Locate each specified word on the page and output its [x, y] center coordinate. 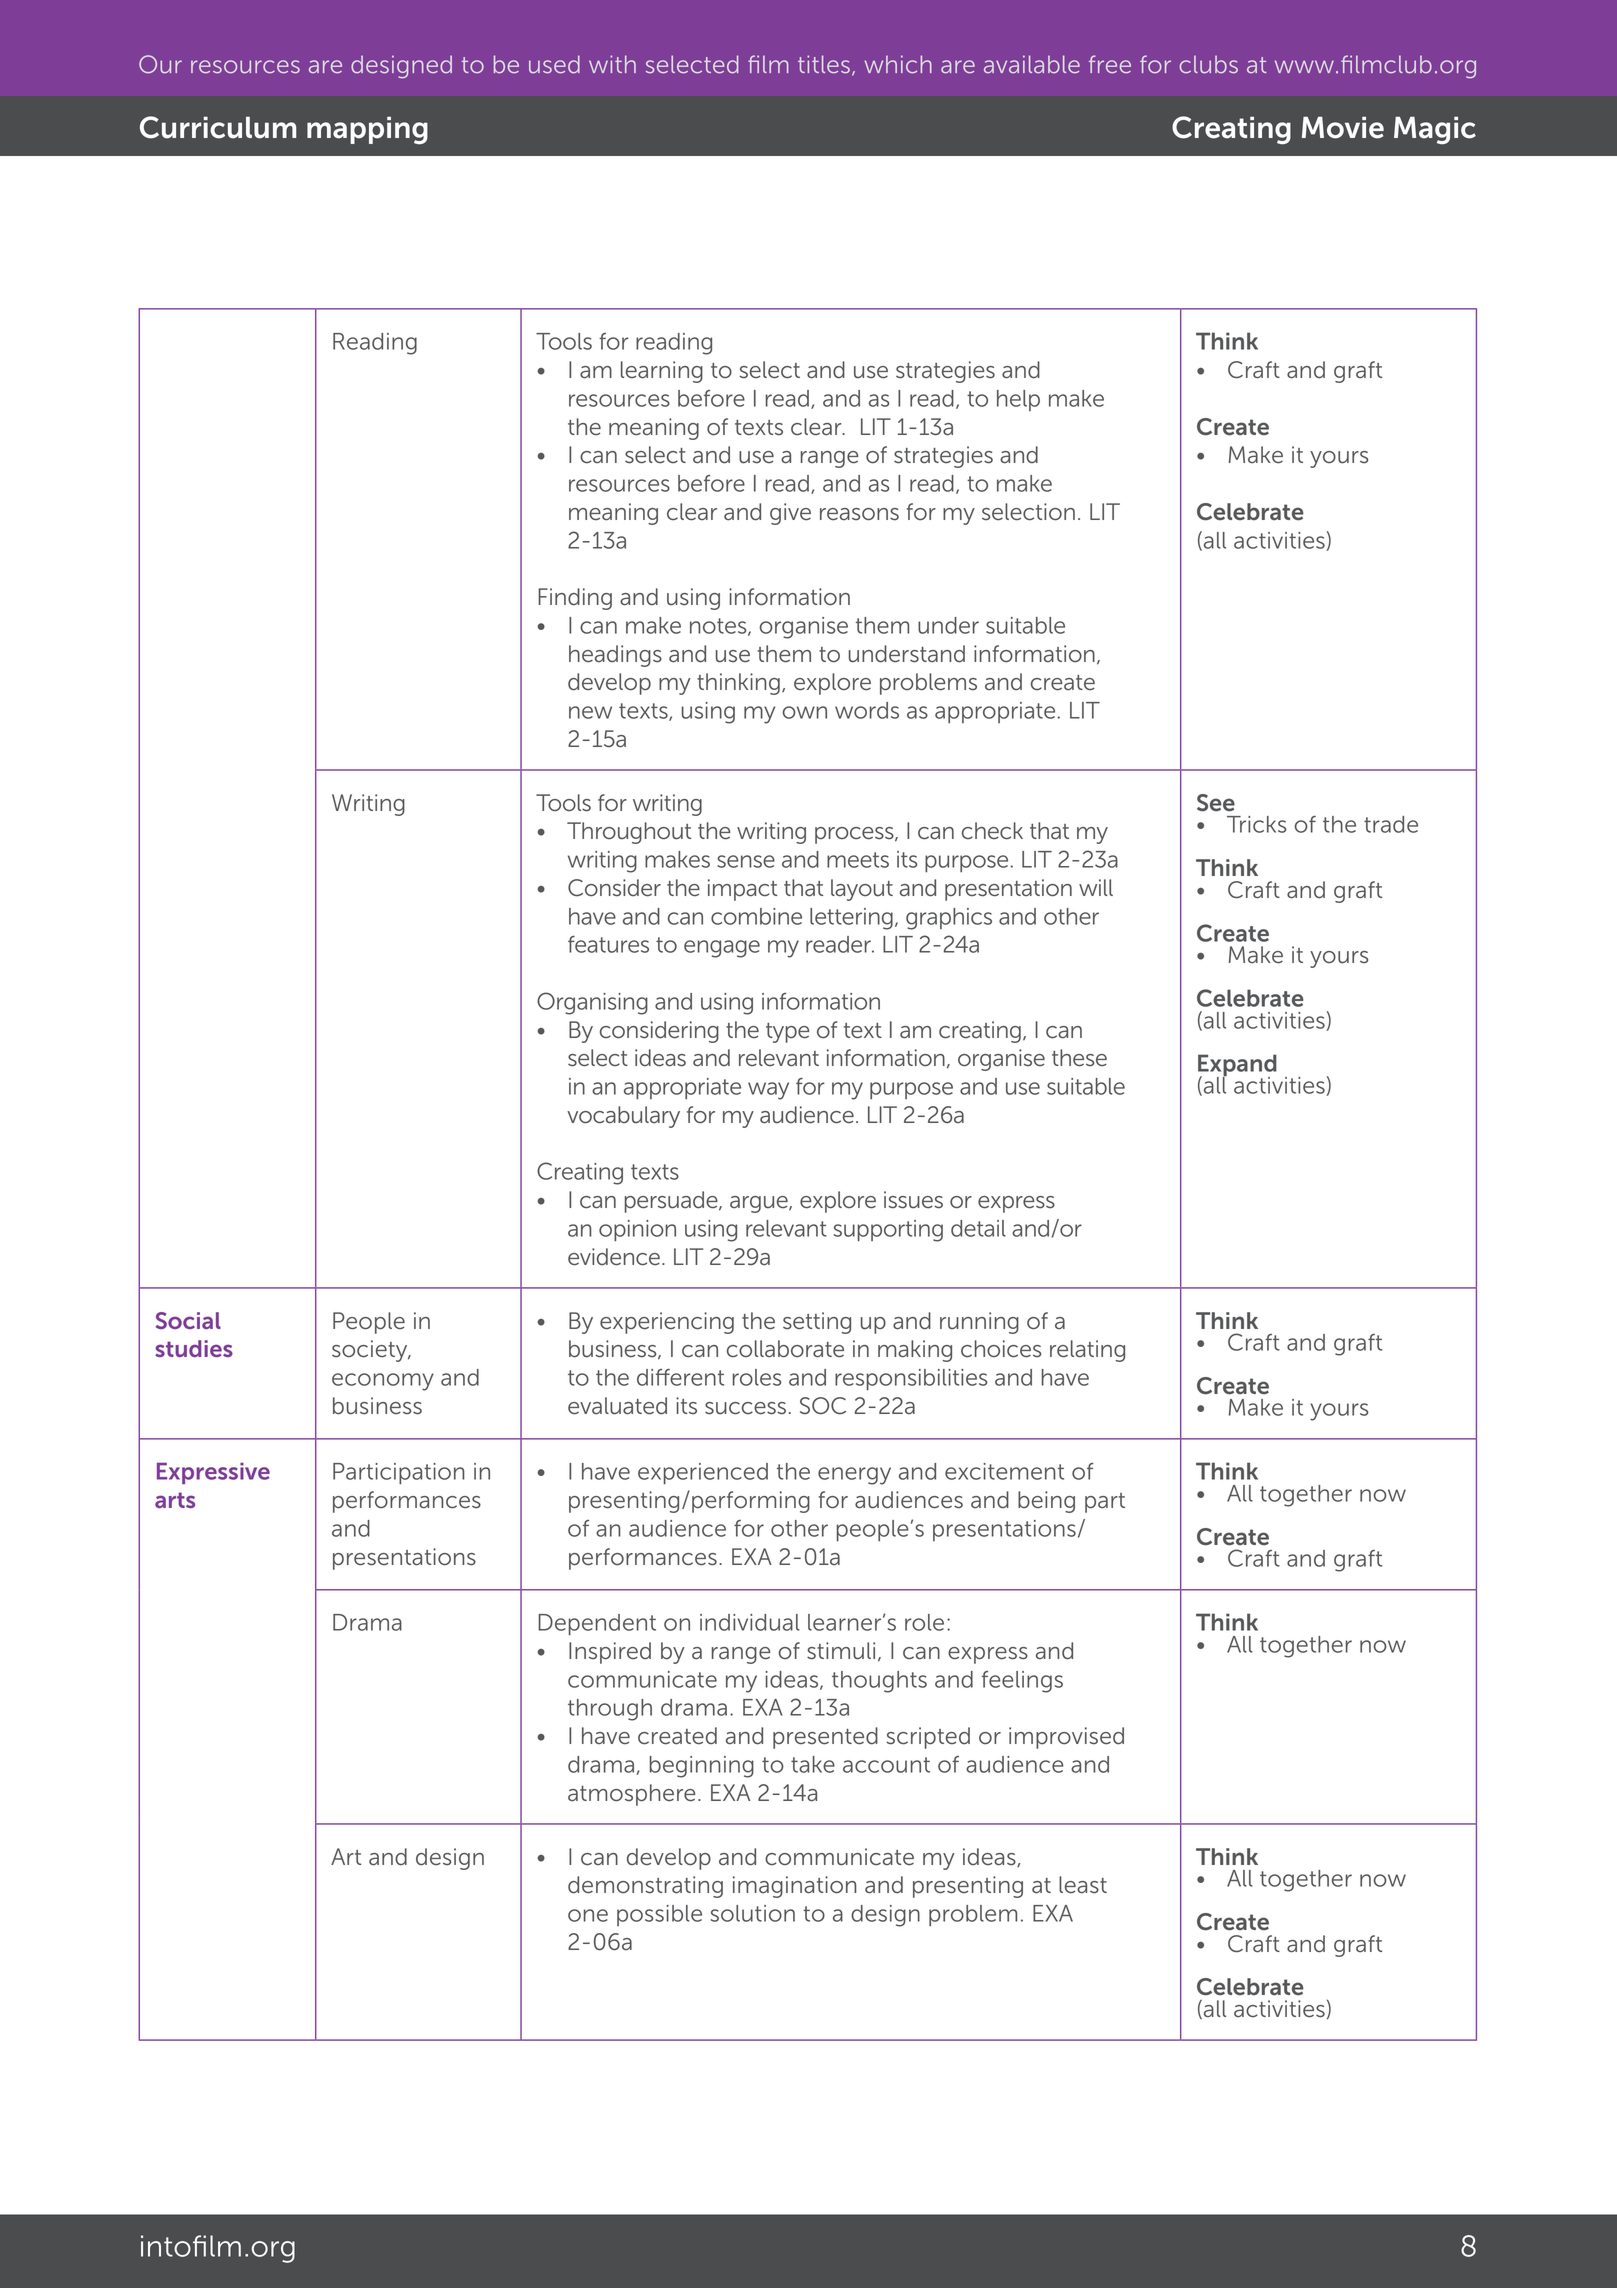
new [590, 712]
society [371, 1351]
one [588, 1915]
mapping [367, 130]
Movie [1343, 127]
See [1216, 803]
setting [817, 1323]
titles [824, 64]
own [804, 712]
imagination [794, 1887]
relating [1087, 1351]
